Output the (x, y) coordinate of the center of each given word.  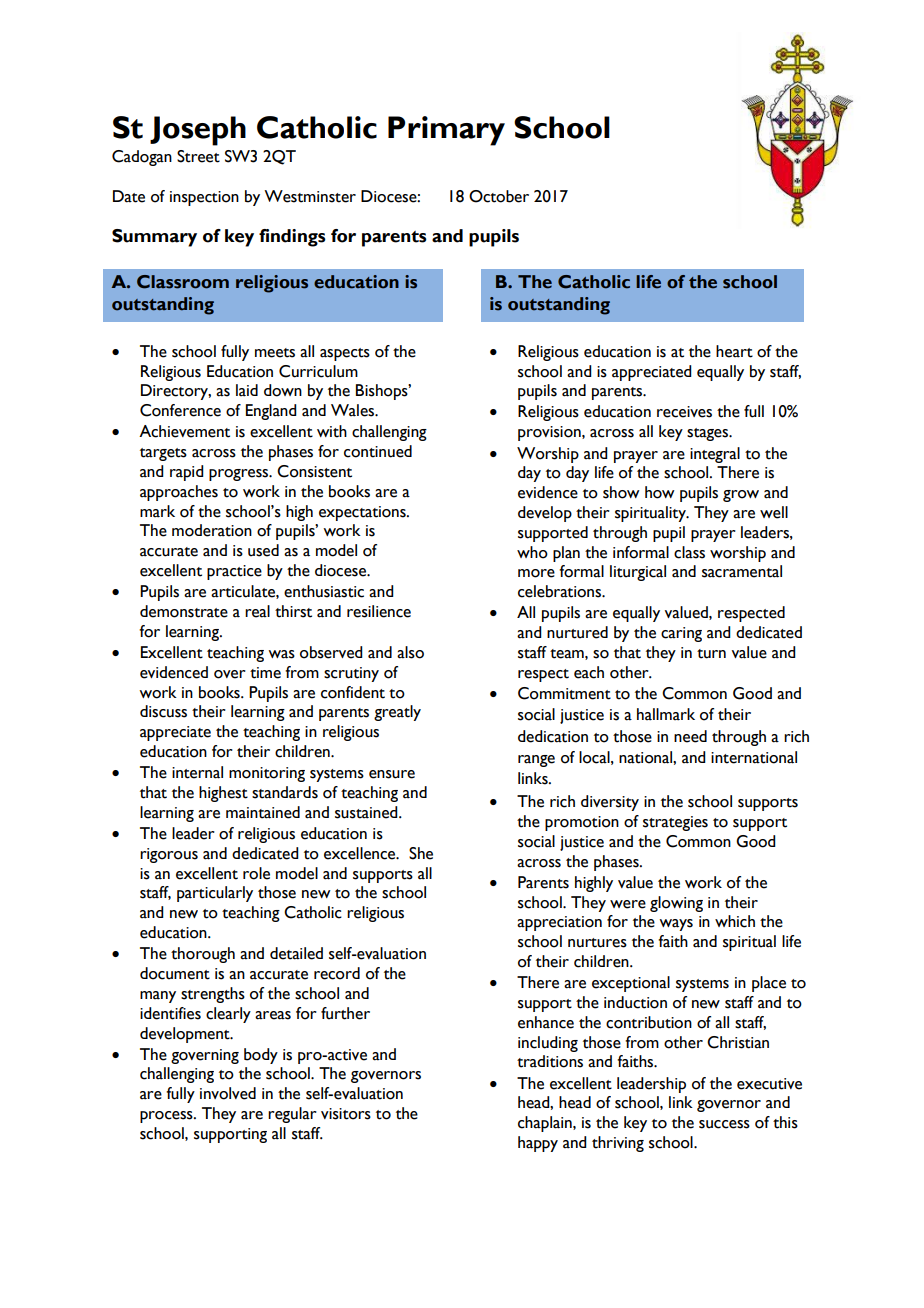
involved (228, 1093)
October (499, 196)
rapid (187, 473)
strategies (675, 823)
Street (198, 156)
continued (378, 451)
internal (197, 772)
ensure (392, 774)
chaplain (546, 1124)
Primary (446, 131)
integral (715, 455)
